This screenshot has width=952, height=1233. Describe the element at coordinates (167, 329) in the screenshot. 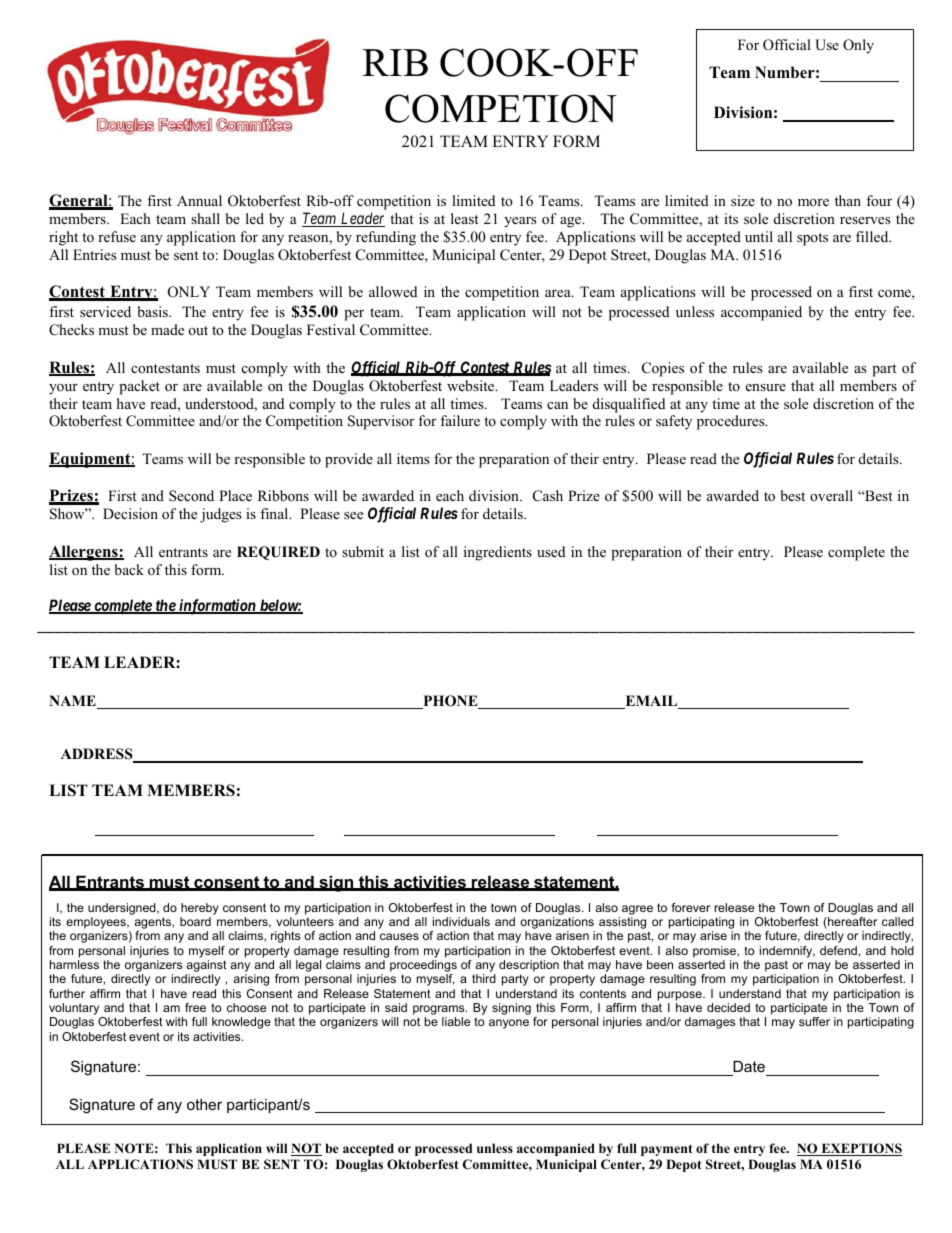

I see `made` at that location.
